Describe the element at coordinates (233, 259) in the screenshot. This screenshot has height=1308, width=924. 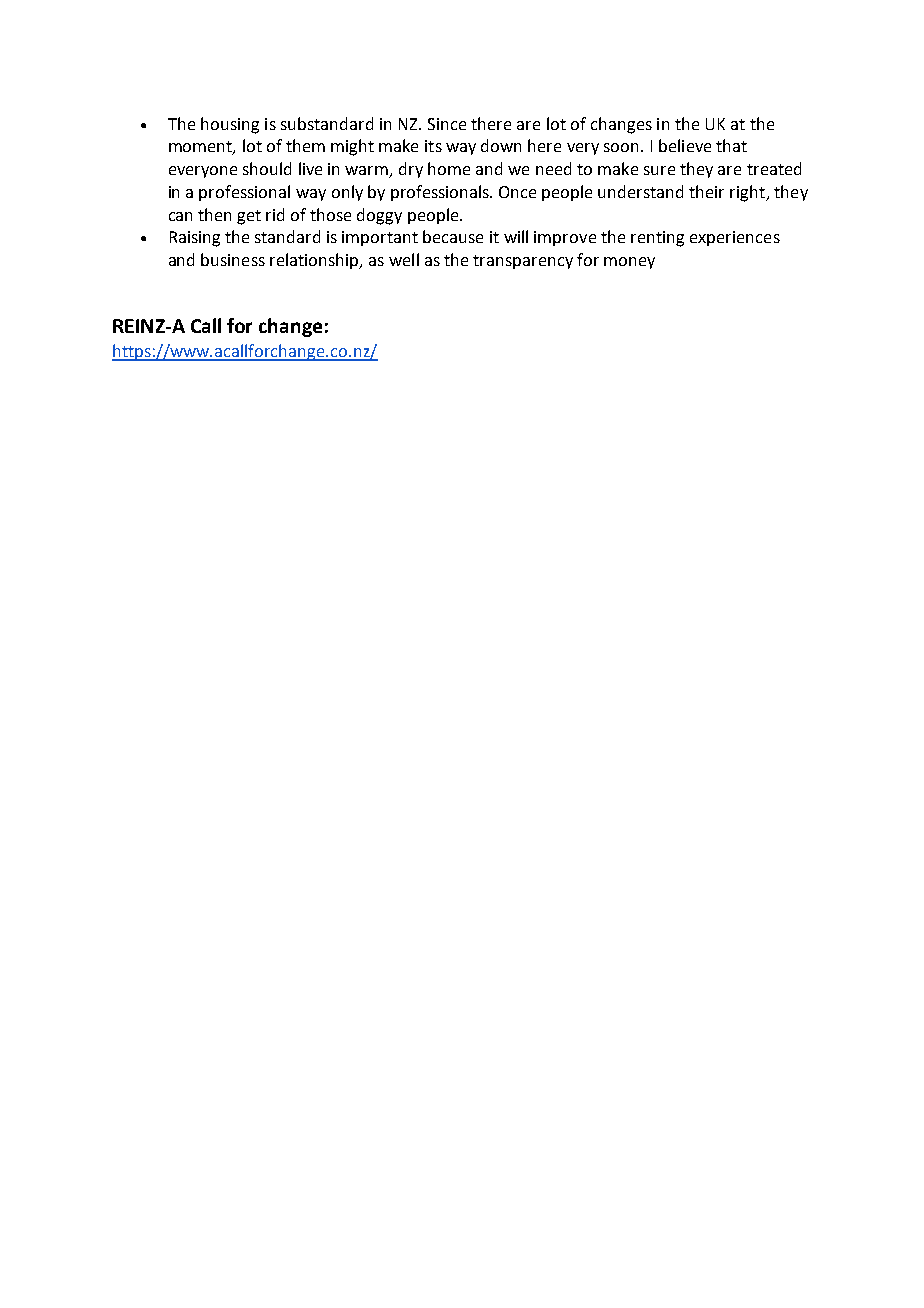
I see `business` at that location.
